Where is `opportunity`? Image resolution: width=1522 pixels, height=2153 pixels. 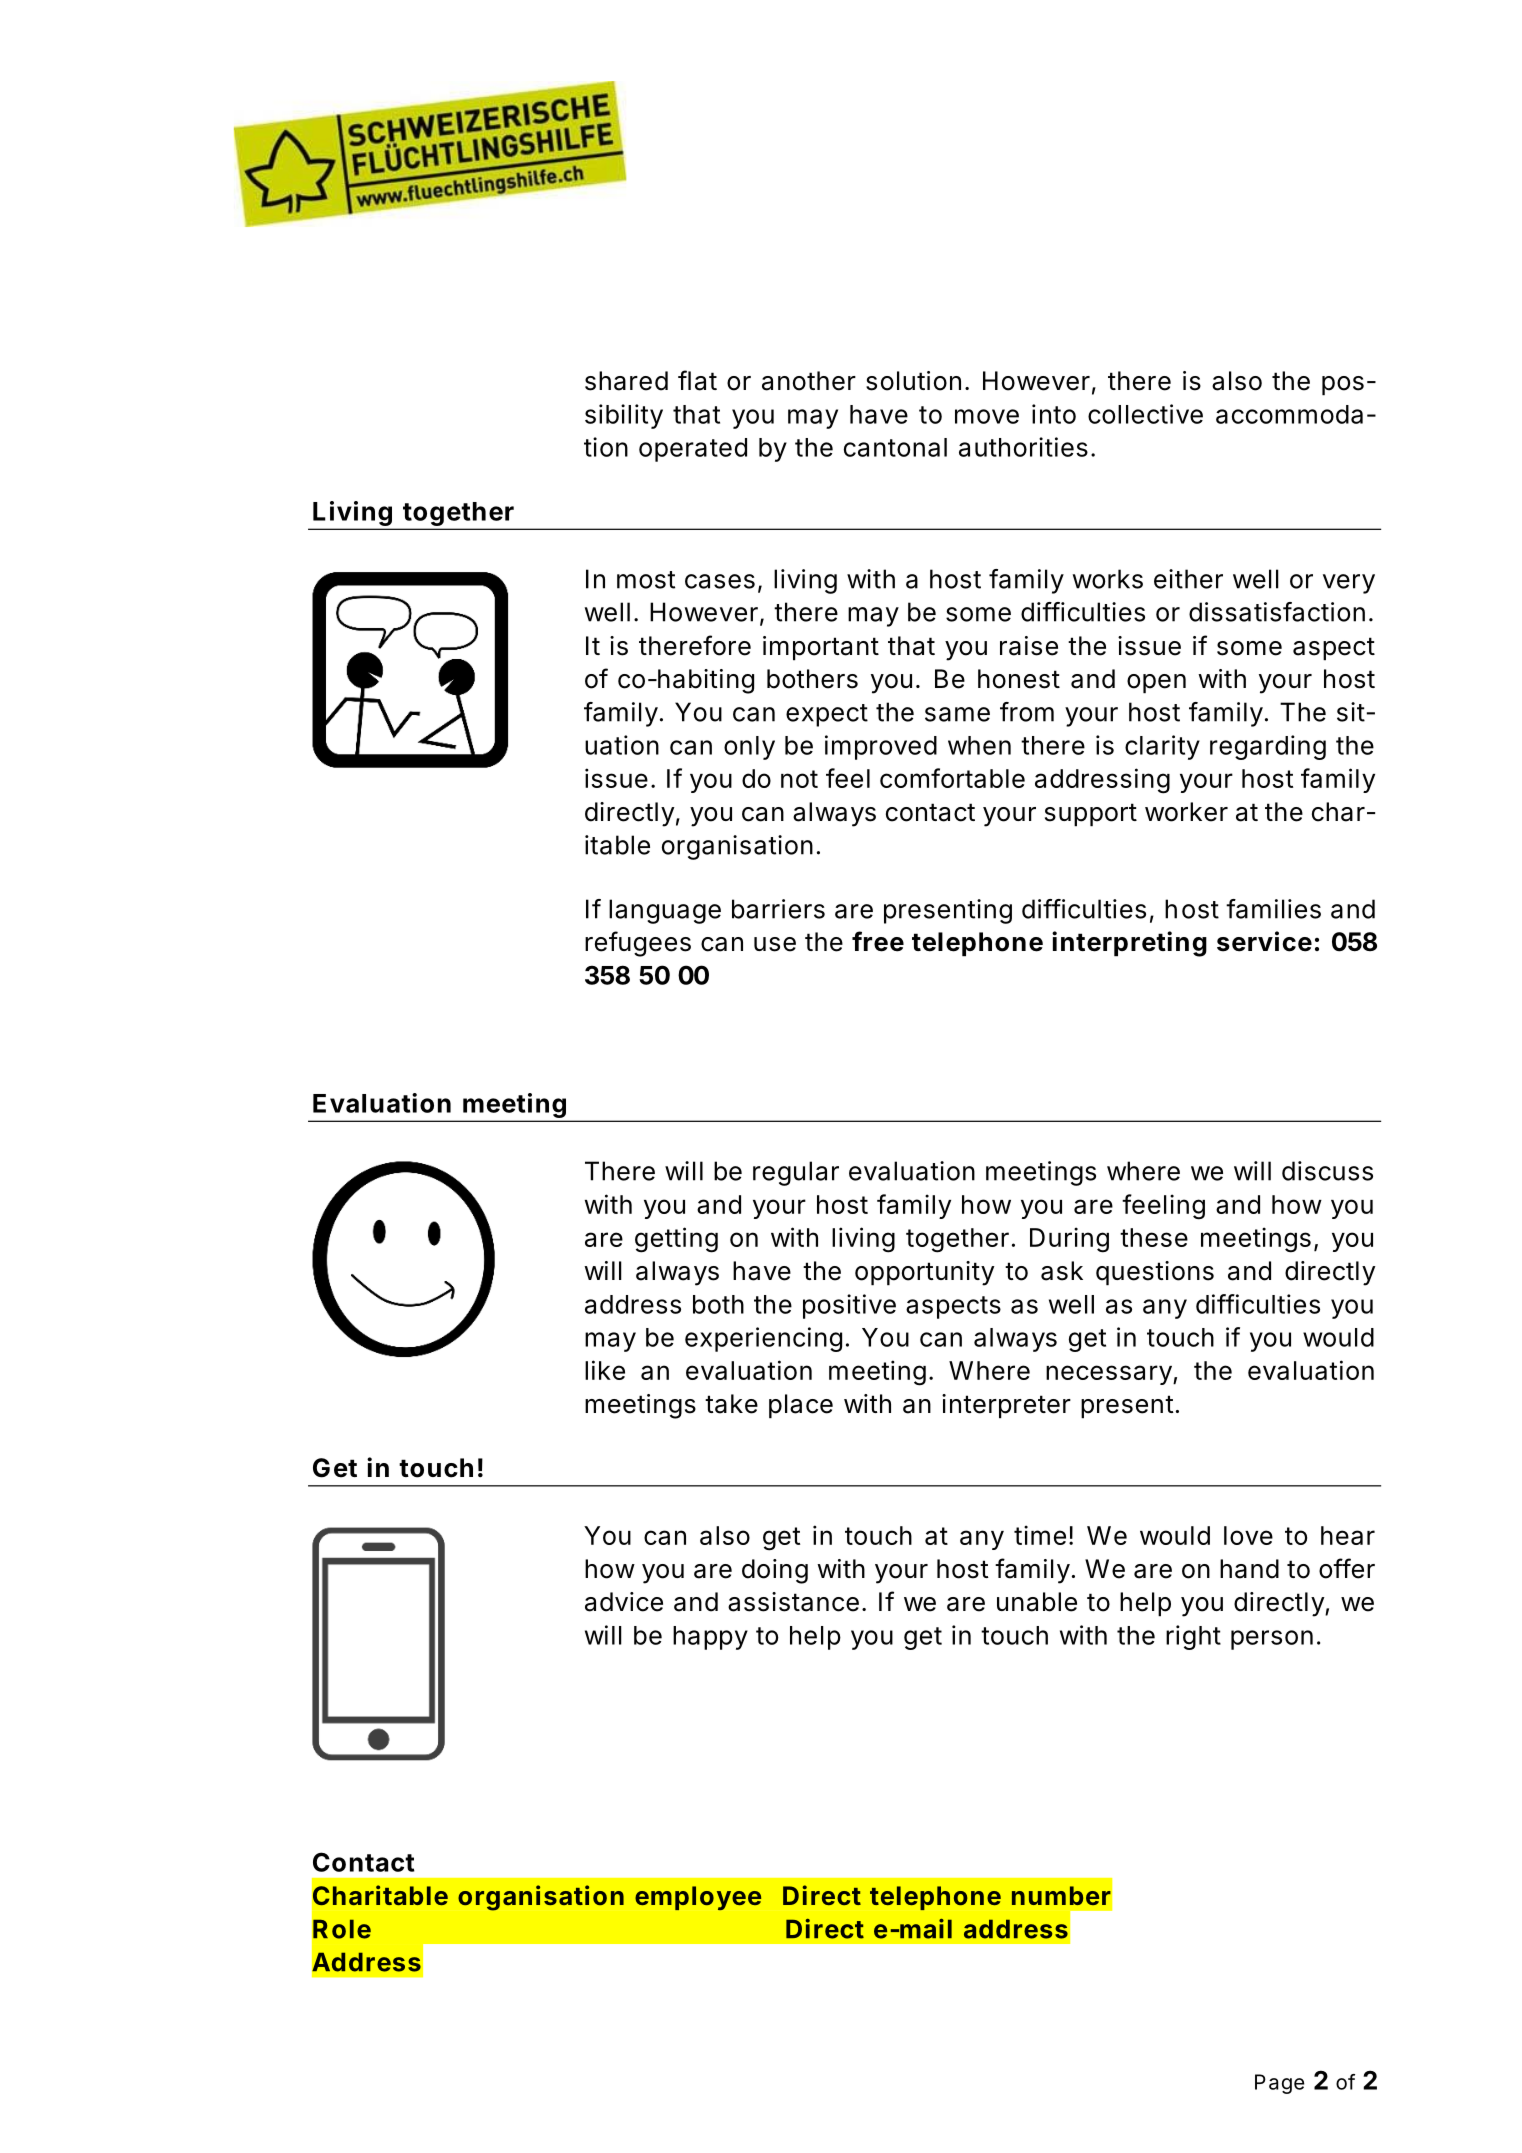
opportunity is located at coordinates (925, 1273).
